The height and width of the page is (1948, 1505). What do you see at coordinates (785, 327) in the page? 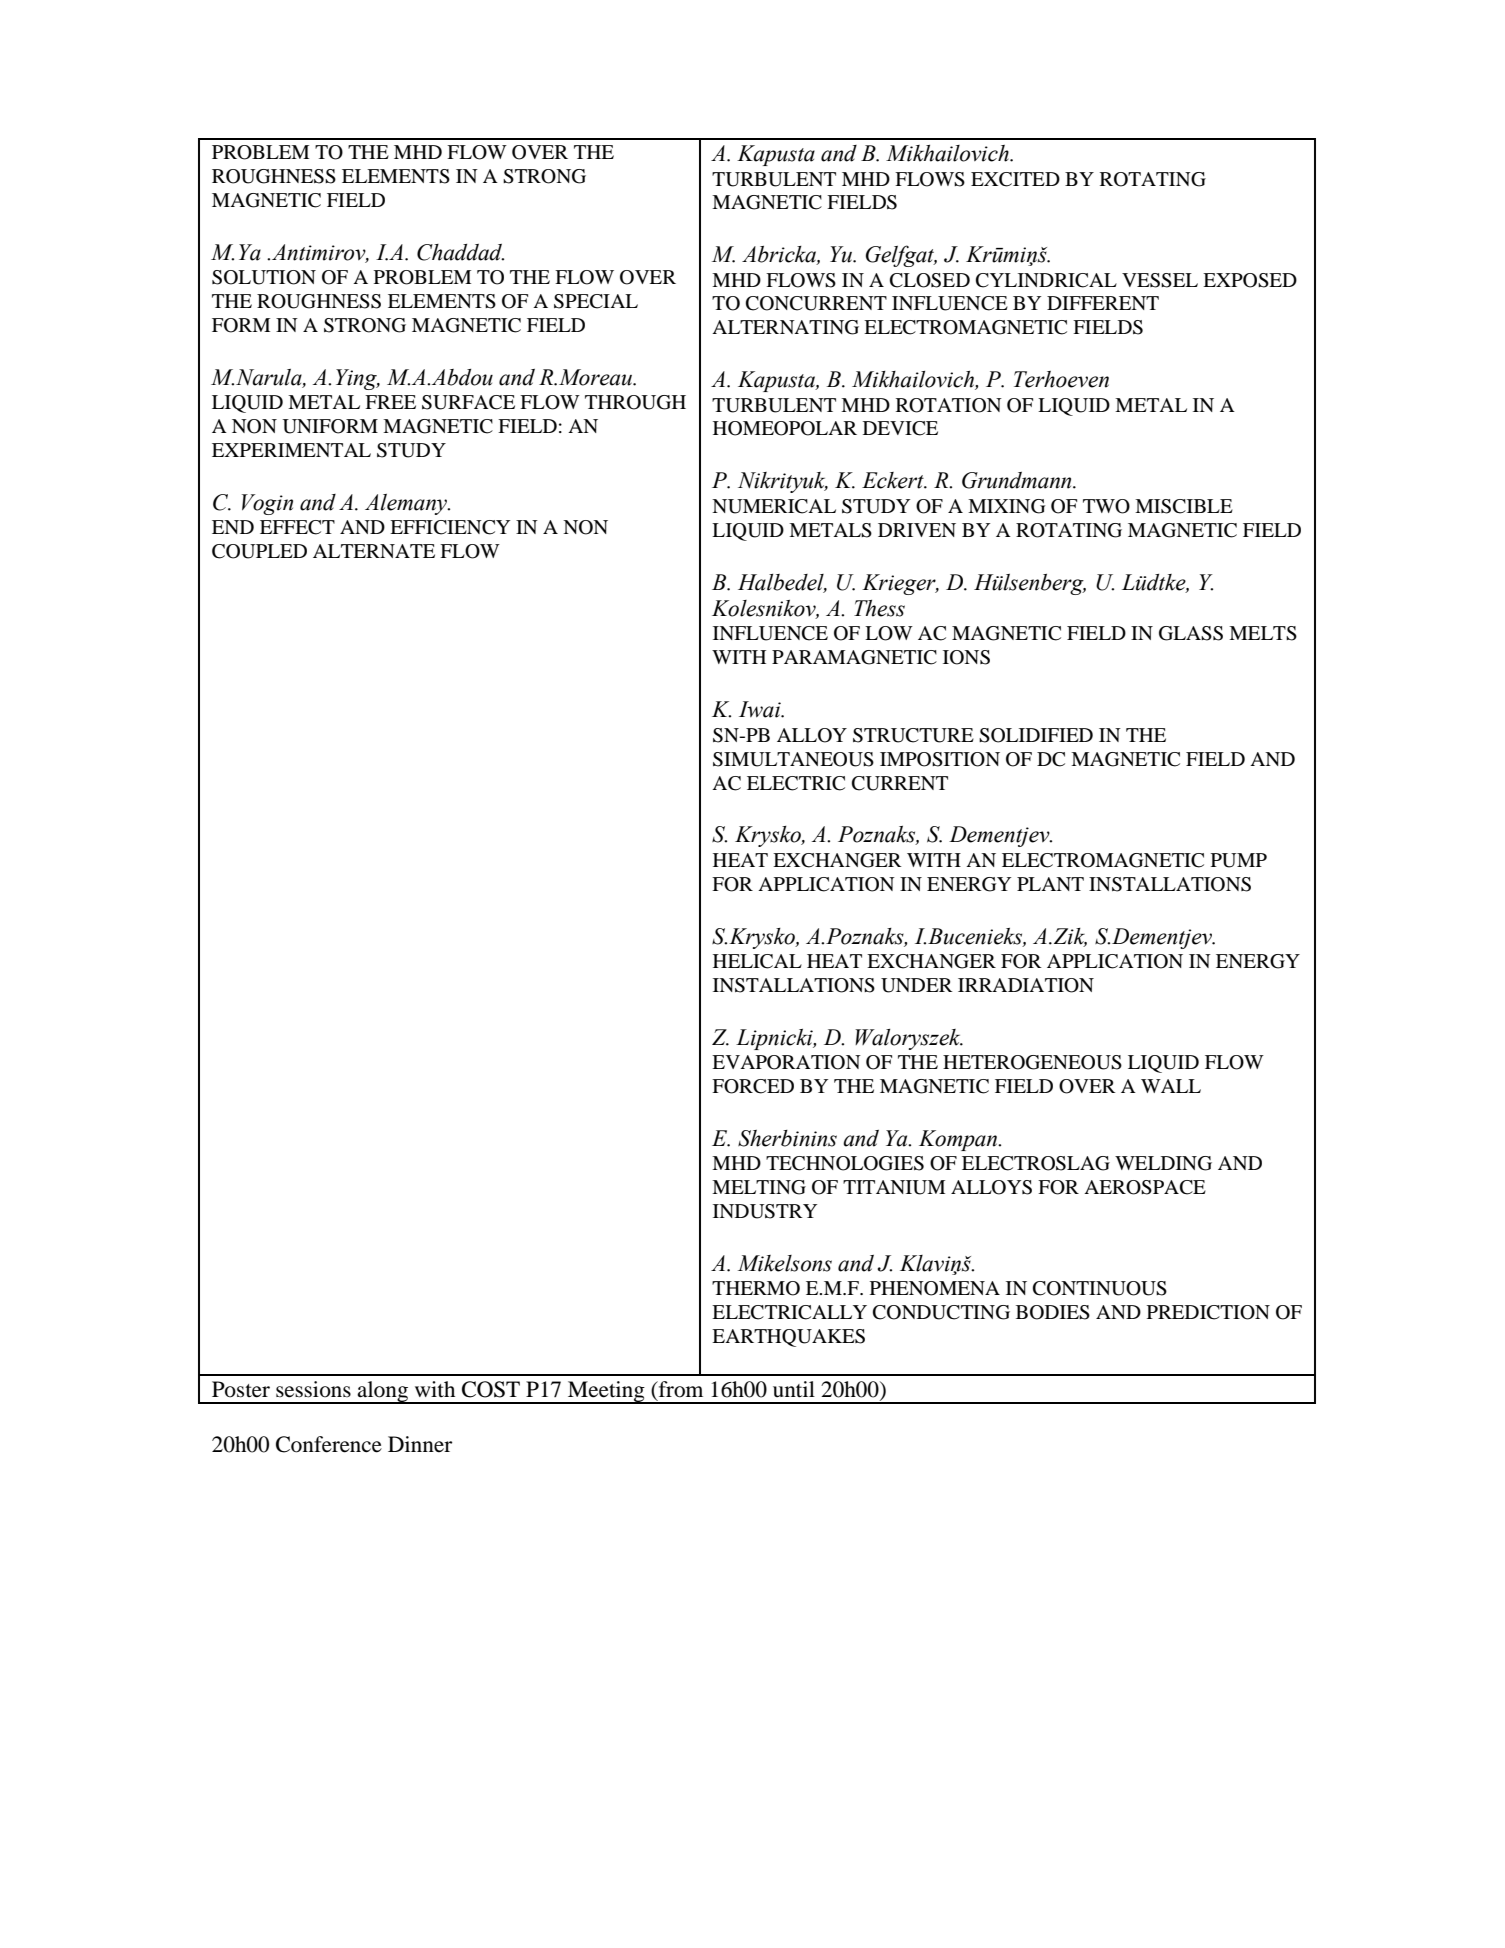
I see `ALTERNATING` at bounding box center [785, 327].
